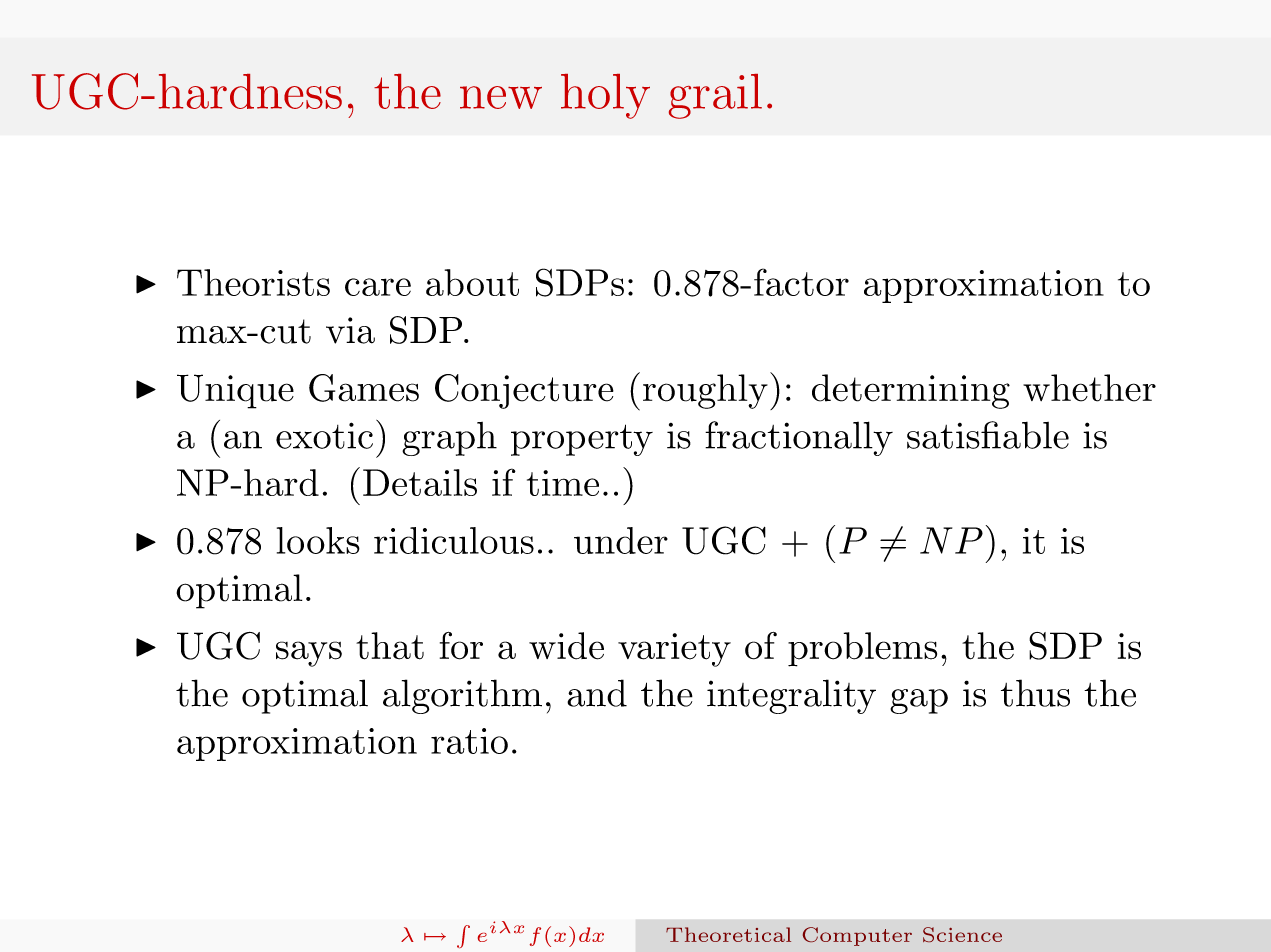 This image has width=1271, height=952. Describe the element at coordinates (799, 438) in the image. I see `fractionally` at that location.
